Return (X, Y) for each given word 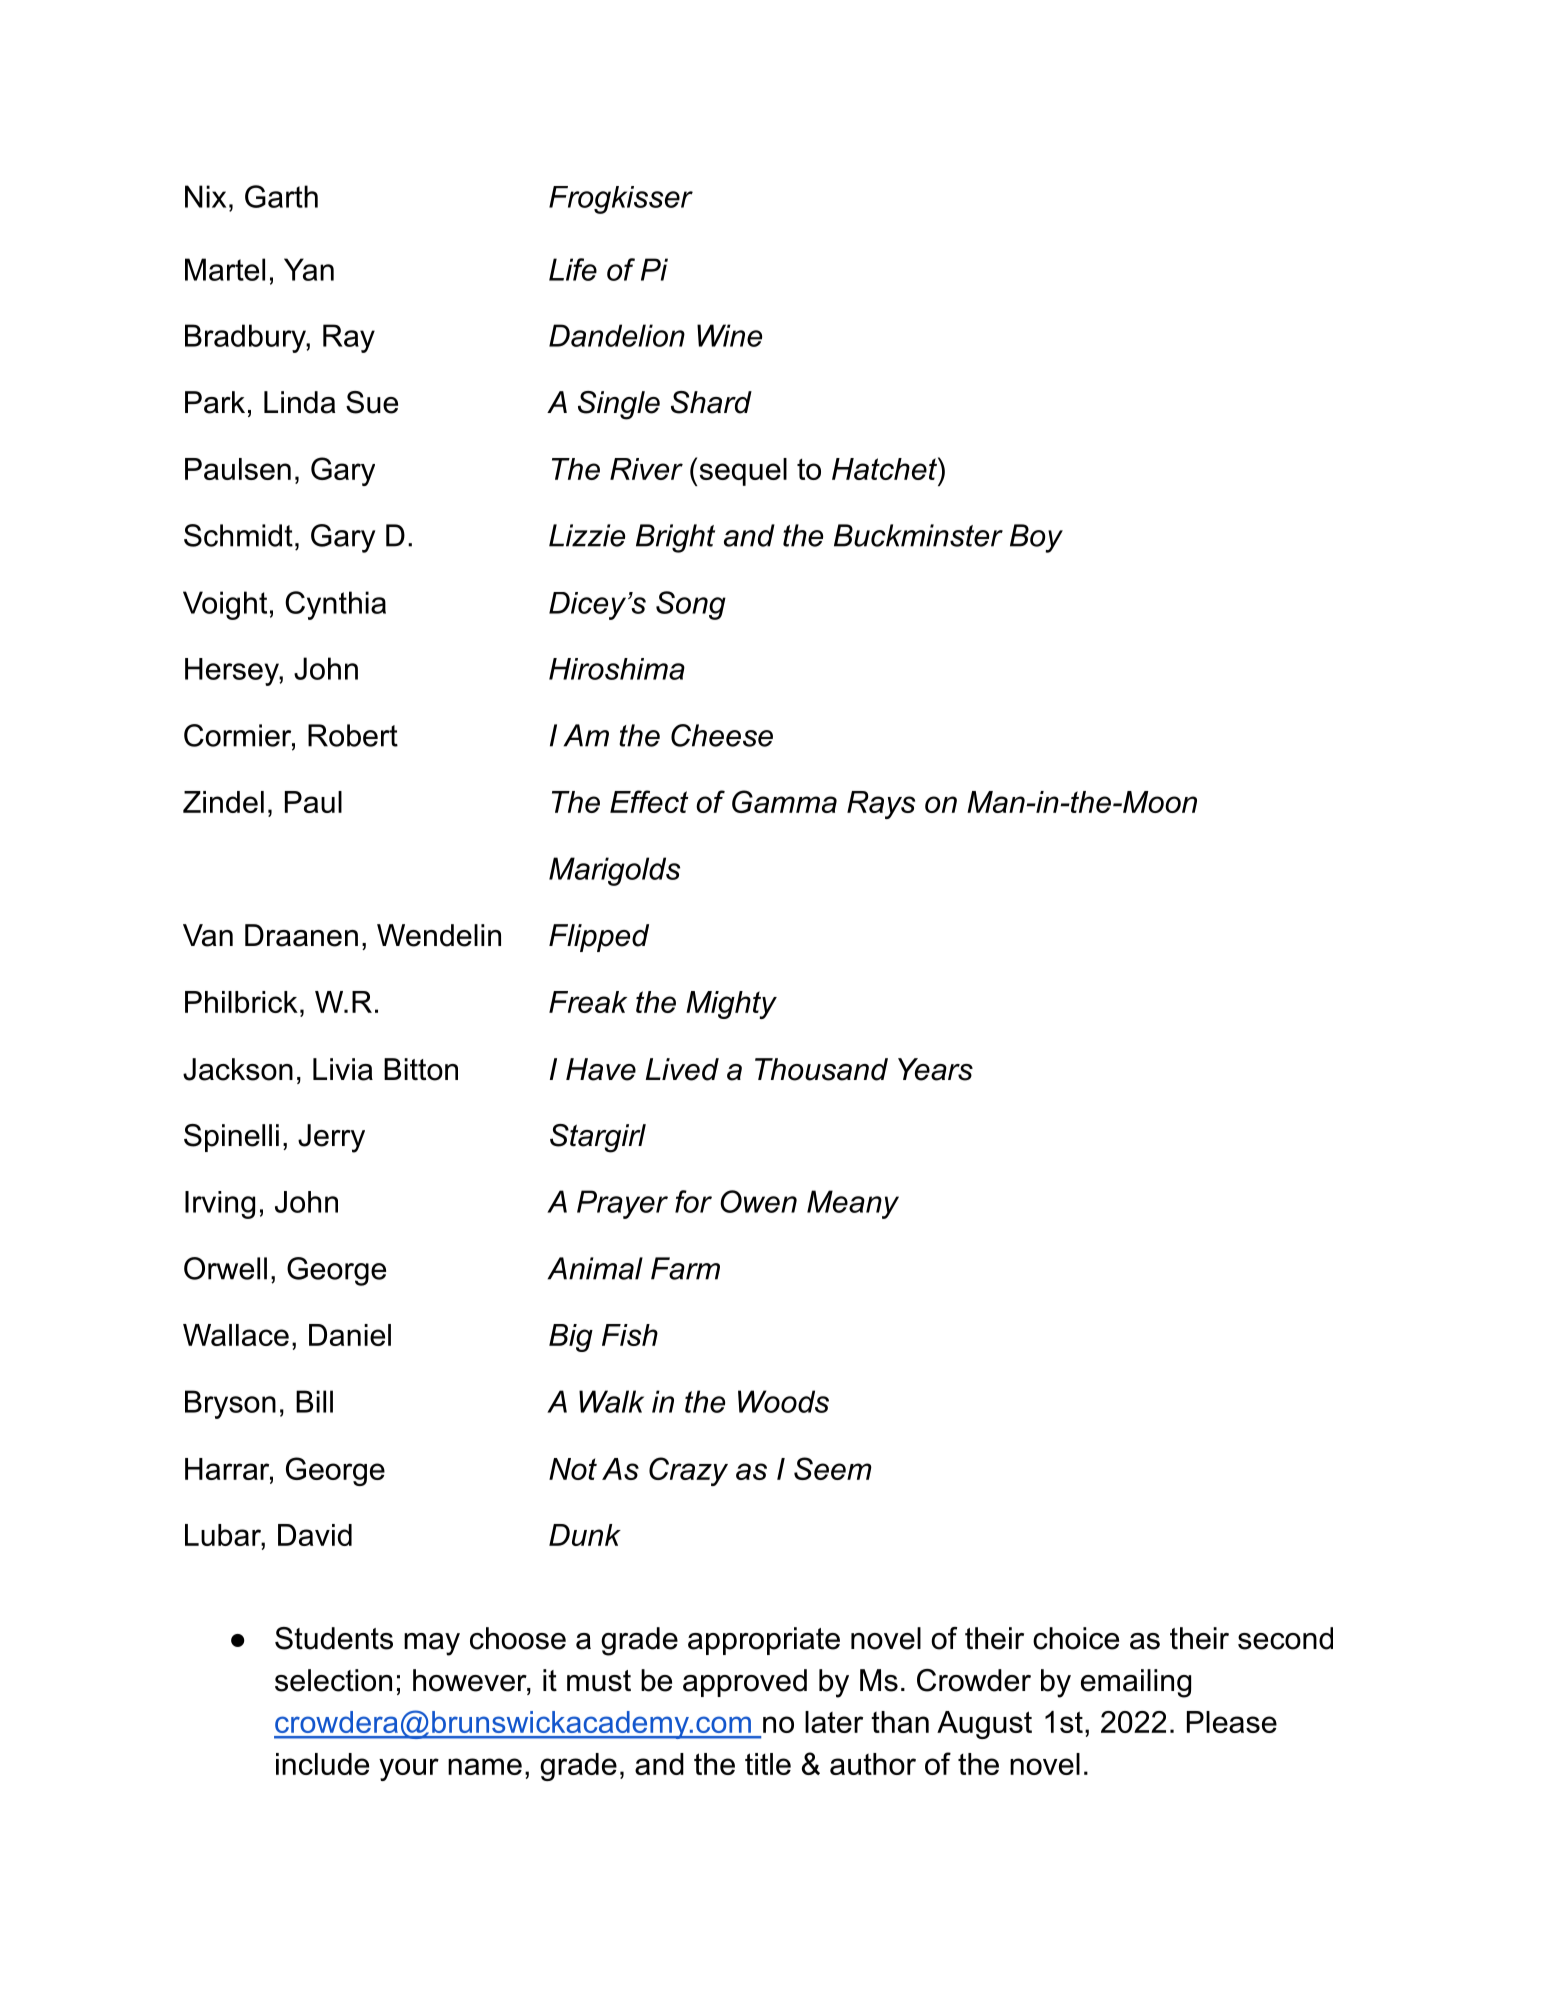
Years (935, 1069)
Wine (729, 335)
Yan (309, 269)
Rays (881, 805)
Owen (758, 1201)
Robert (353, 735)
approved (745, 1683)
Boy (1036, 538)
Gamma (784, 801)
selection (333, 1680)
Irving (220, 1205)
